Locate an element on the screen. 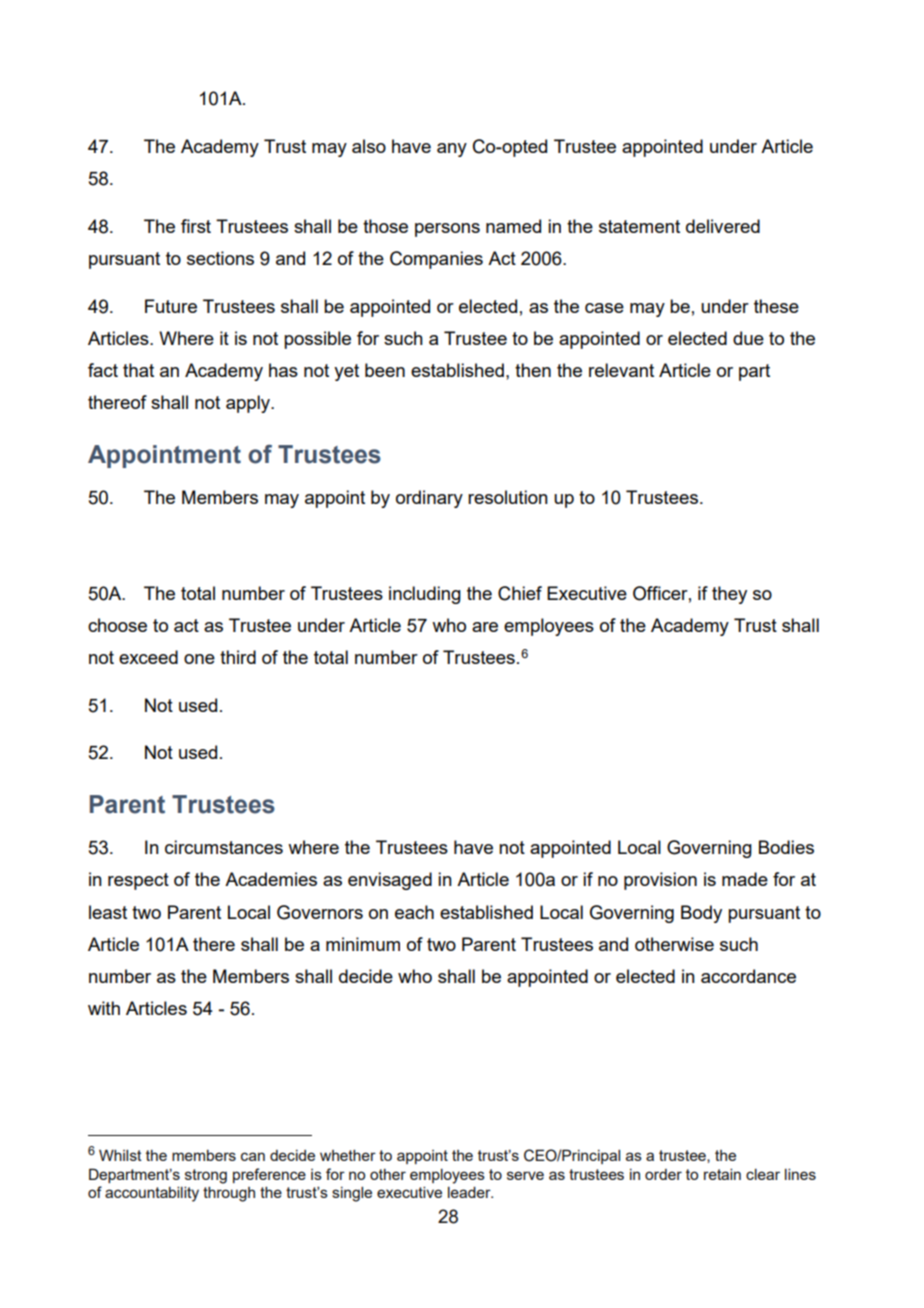  ordinary is located at coordinates (429, 499).
